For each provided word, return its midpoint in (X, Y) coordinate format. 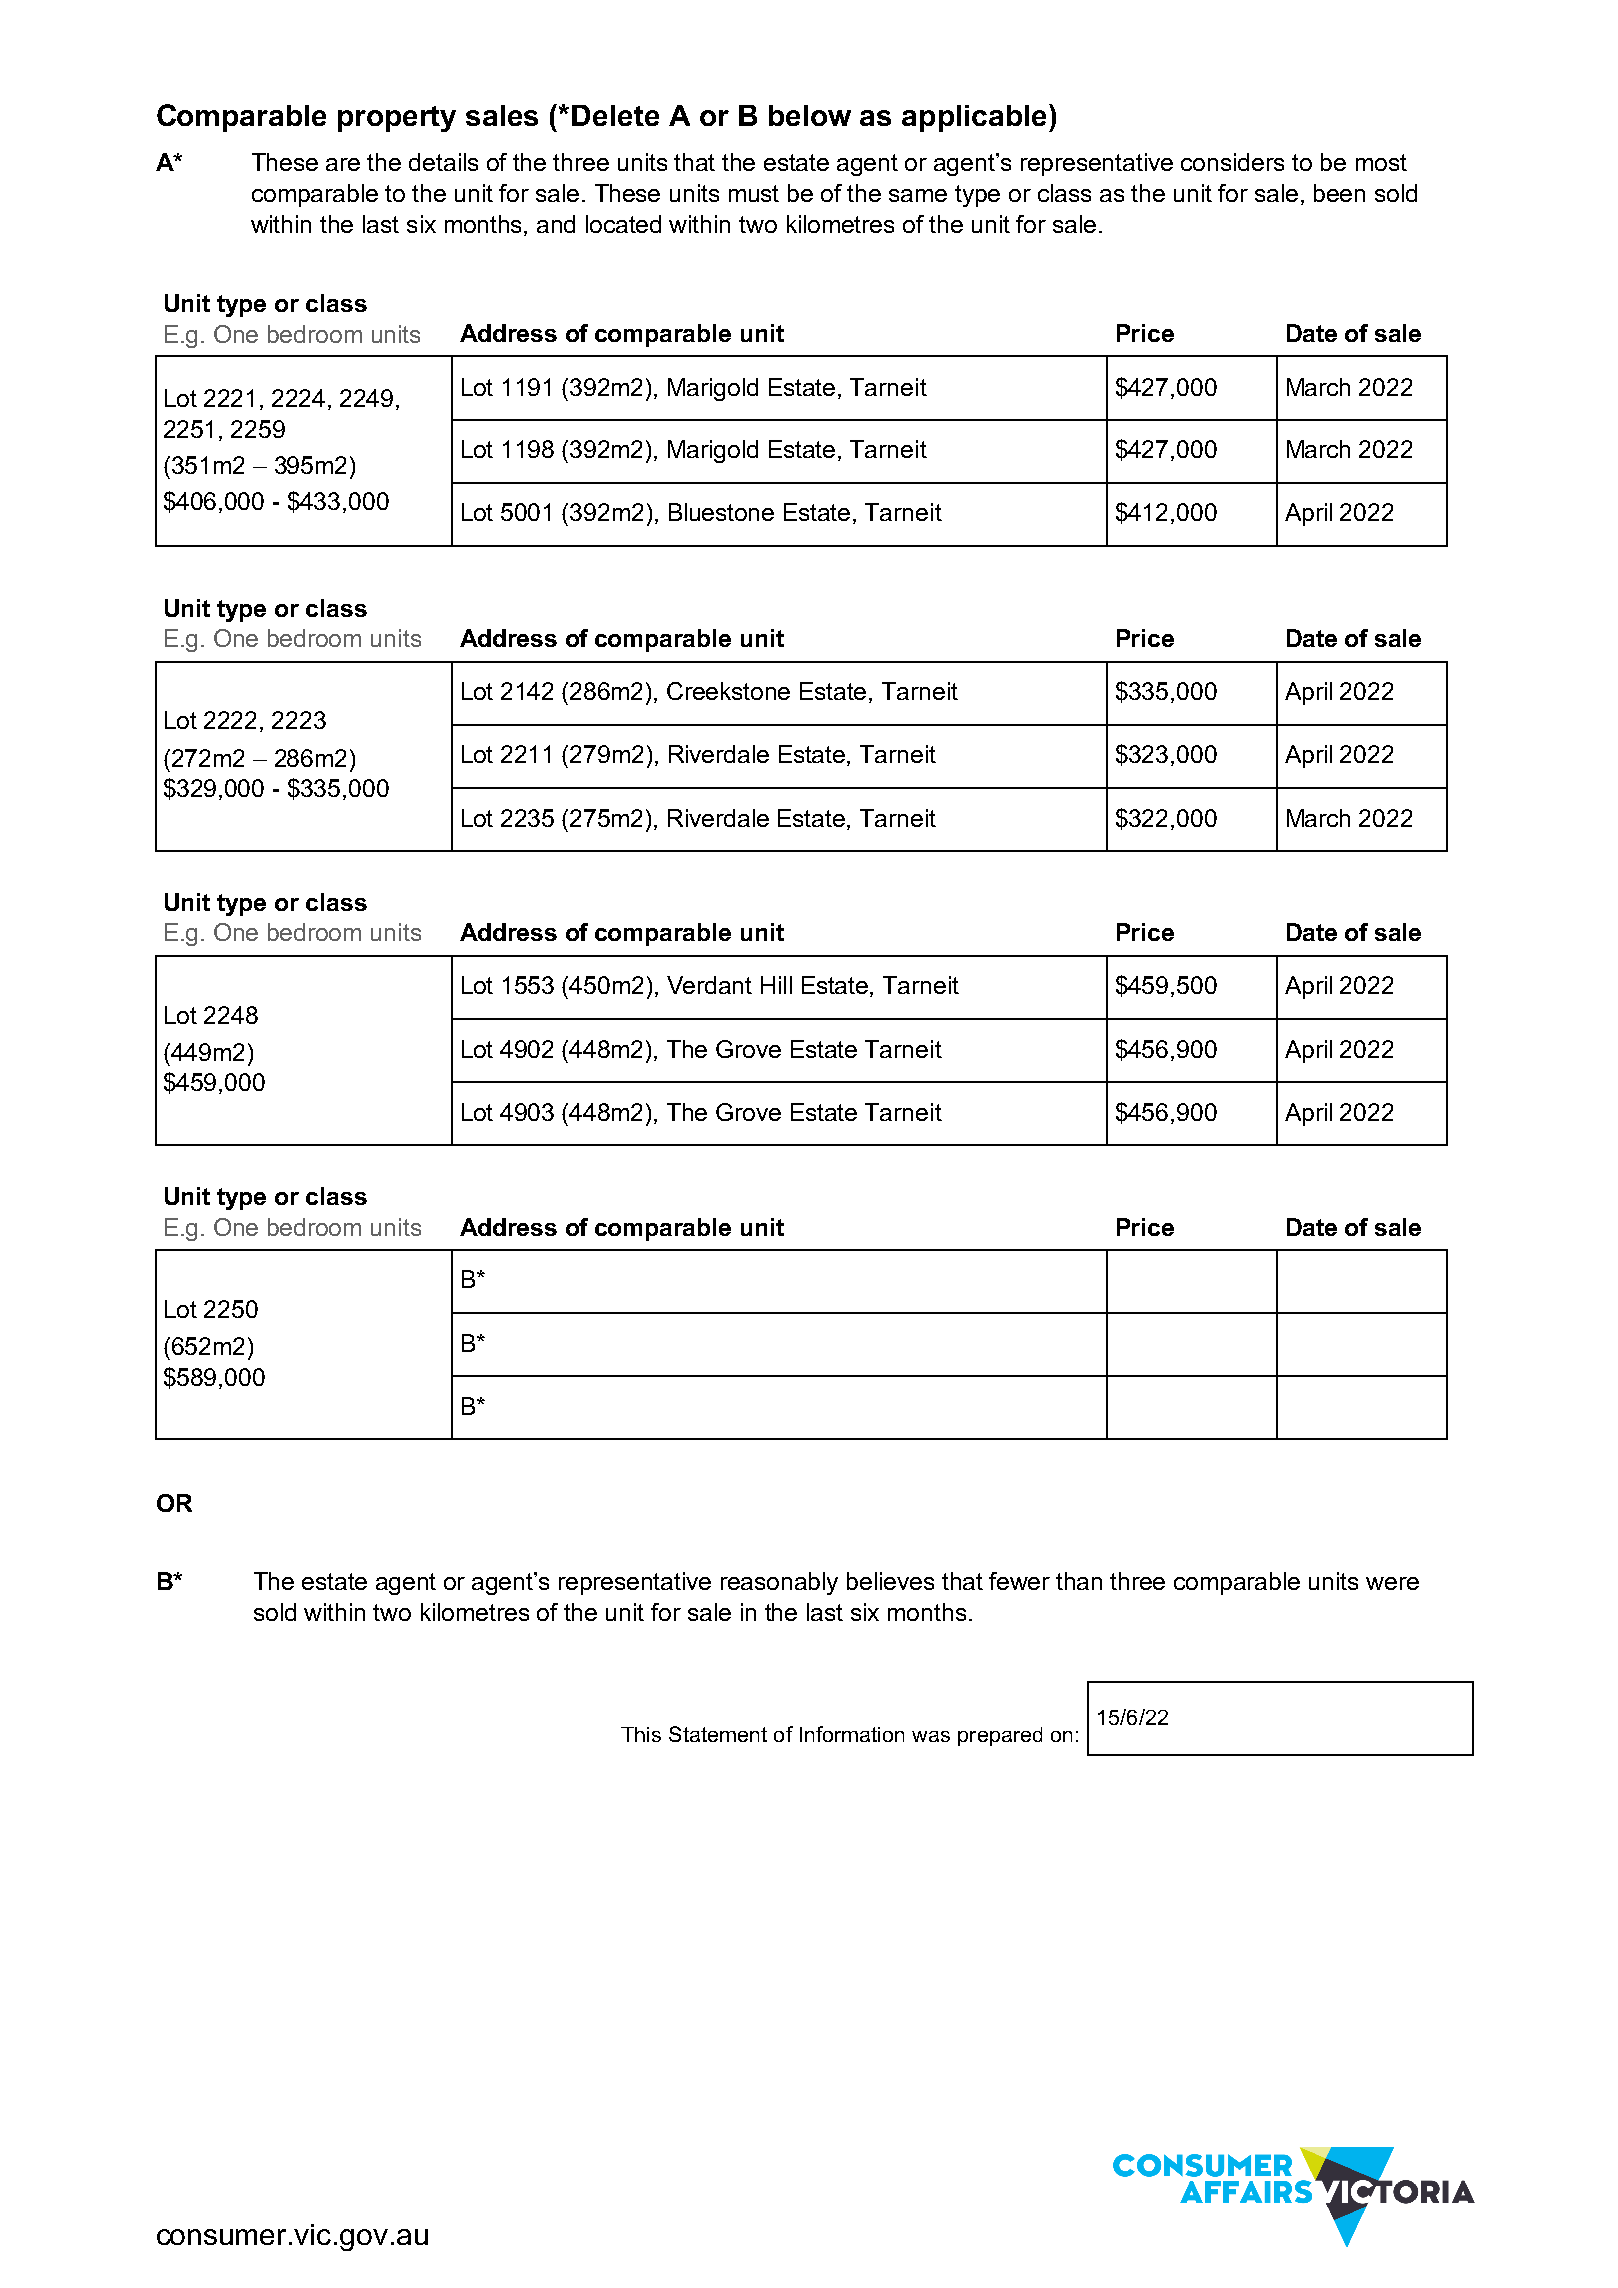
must (754, 193)
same (918, 195)
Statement (718, 1734)
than (1079, 1581)
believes (890, 1581)
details (443, 162)
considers (1232, 162)
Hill (776, 985)
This (641, 1734)
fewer (1019, 1581)
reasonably (779, 1583)
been (1339, 193)
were (1392, 1583)
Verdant (709, 985)
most (1381, 162)
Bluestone (721, 512)
